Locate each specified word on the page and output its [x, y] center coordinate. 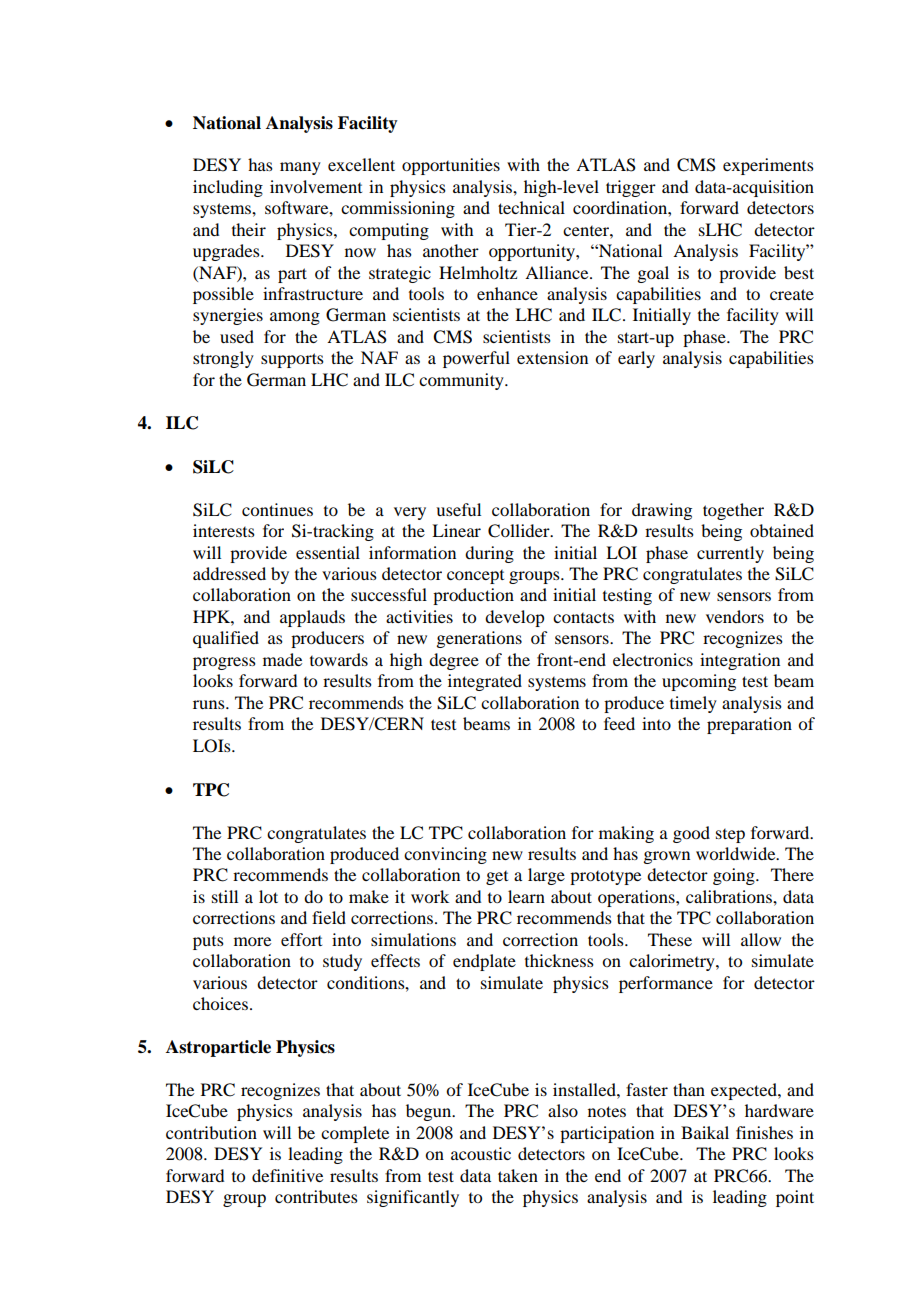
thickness [559, 960]
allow [761, 939]
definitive [287, 1175]
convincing [445, 855]
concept [475, 577]
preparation [749, 725]
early [636, 359]
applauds [312, 618]
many [300, 168]
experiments [768, 166]
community [462, 381]
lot [268, 896]
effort [301, 939]
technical [531, 207]
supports [292, 360]
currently [730, 554]
